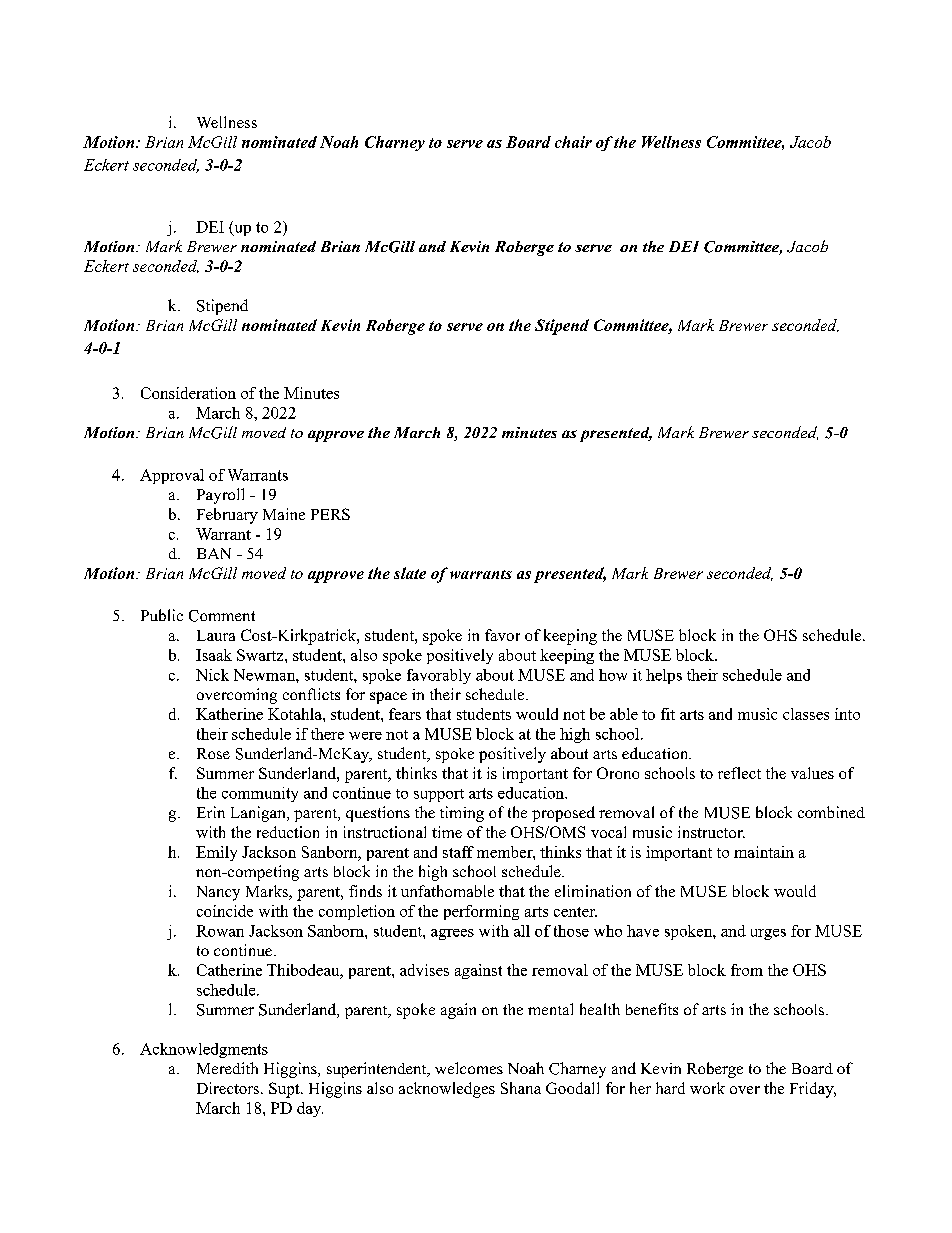 The height and width of the screenshot is (1233, 952). I want to click on slate, so click(410, 573).
